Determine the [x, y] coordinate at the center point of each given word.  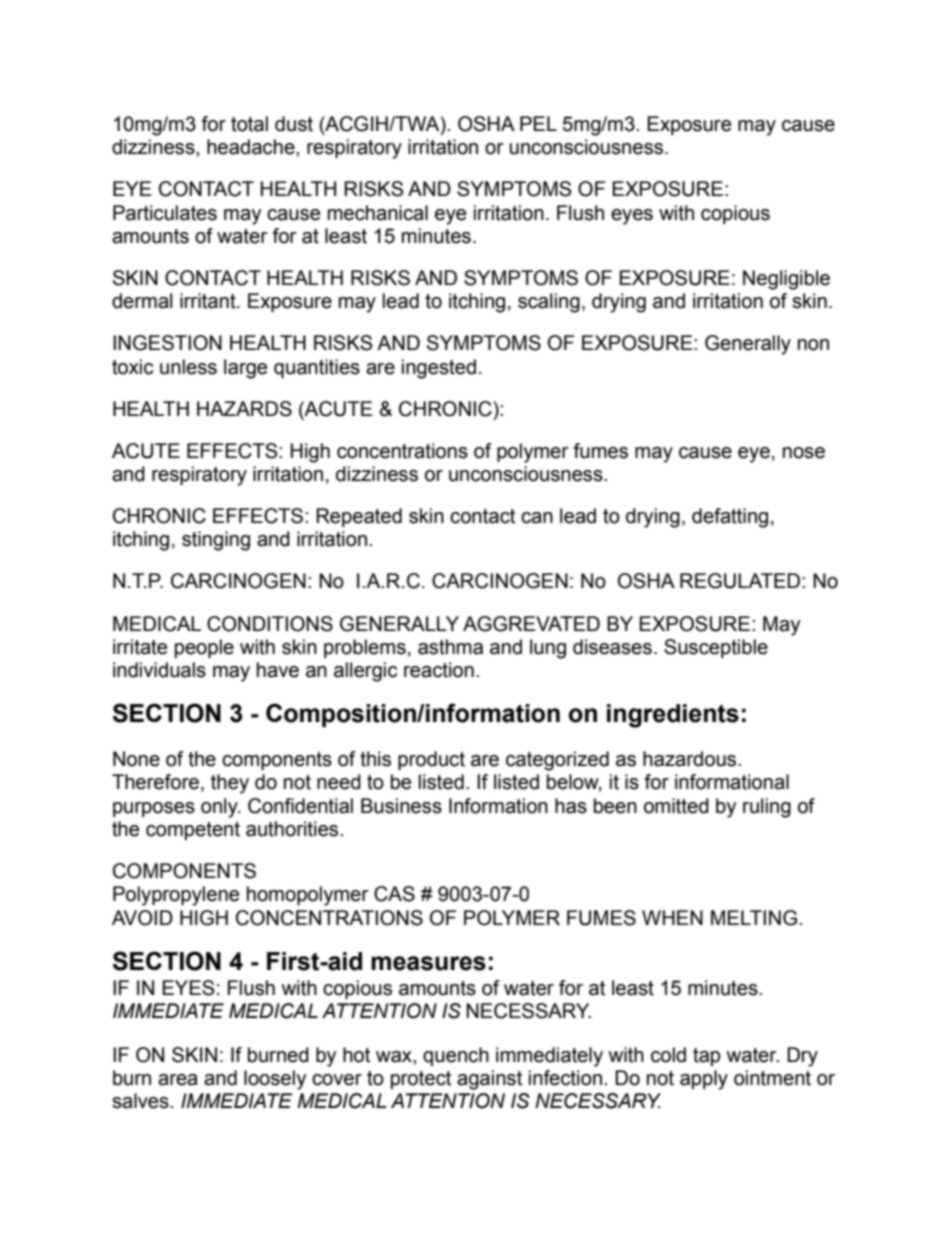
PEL [538, 123]
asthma [450, 647]
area [178, 1080]
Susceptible [716, 648]
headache [252, 147]
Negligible [786, 280]
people [204, 648]
